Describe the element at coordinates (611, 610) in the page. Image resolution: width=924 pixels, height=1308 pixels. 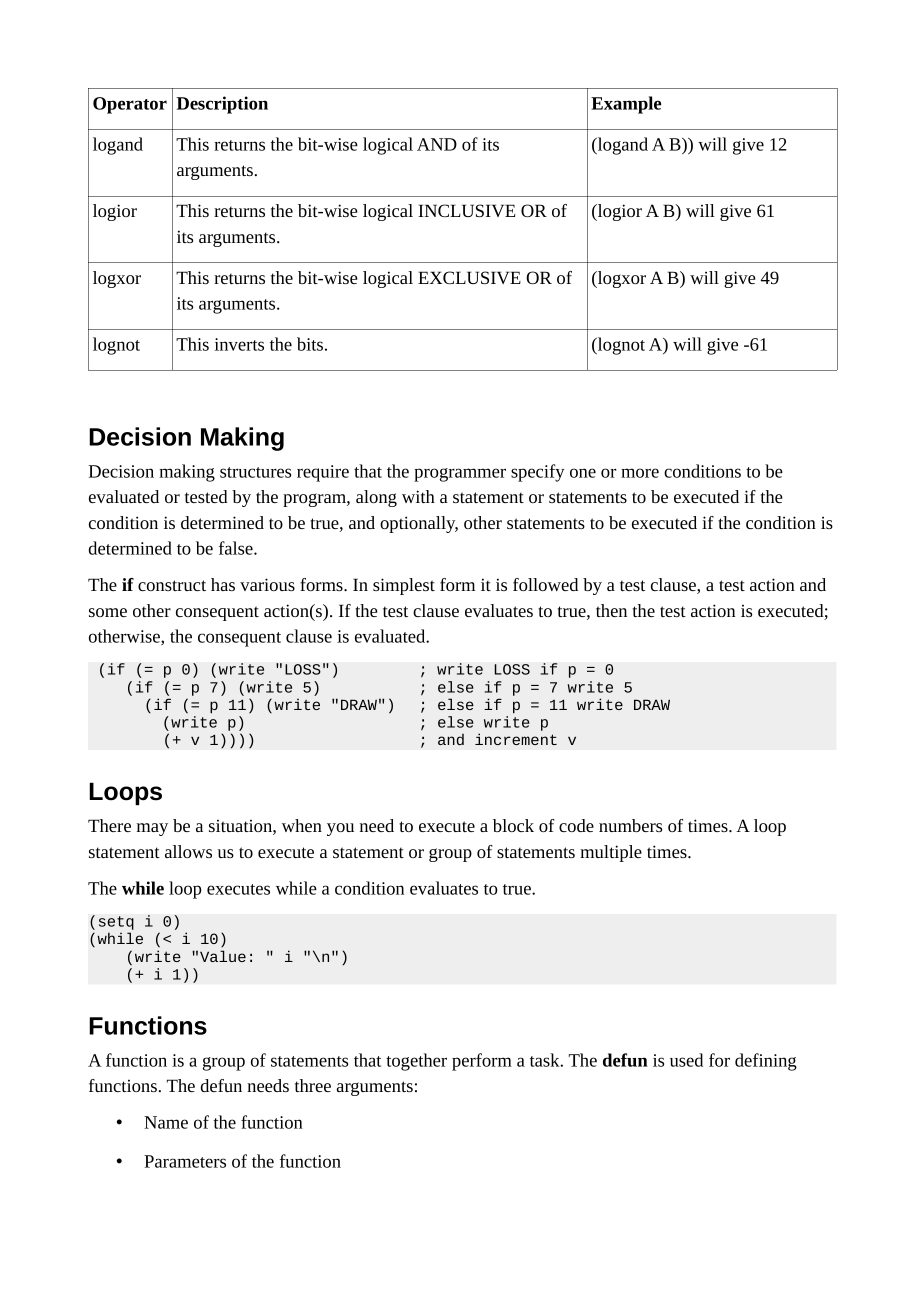
I see `then` at that location.
